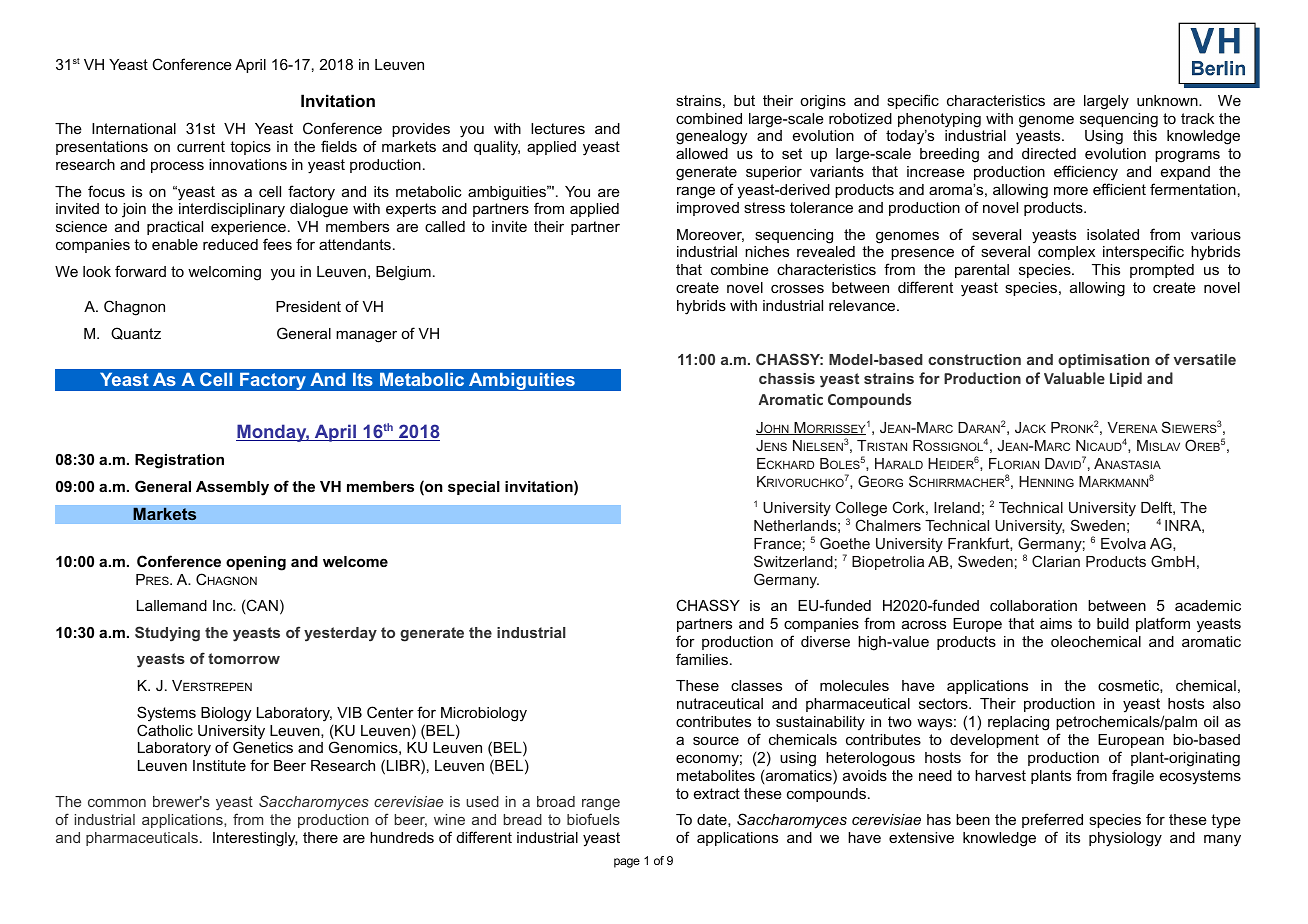  What do you see at coordinates (165, 730) in the page?
I see `Catholic` at bounding box center [165, 730].
